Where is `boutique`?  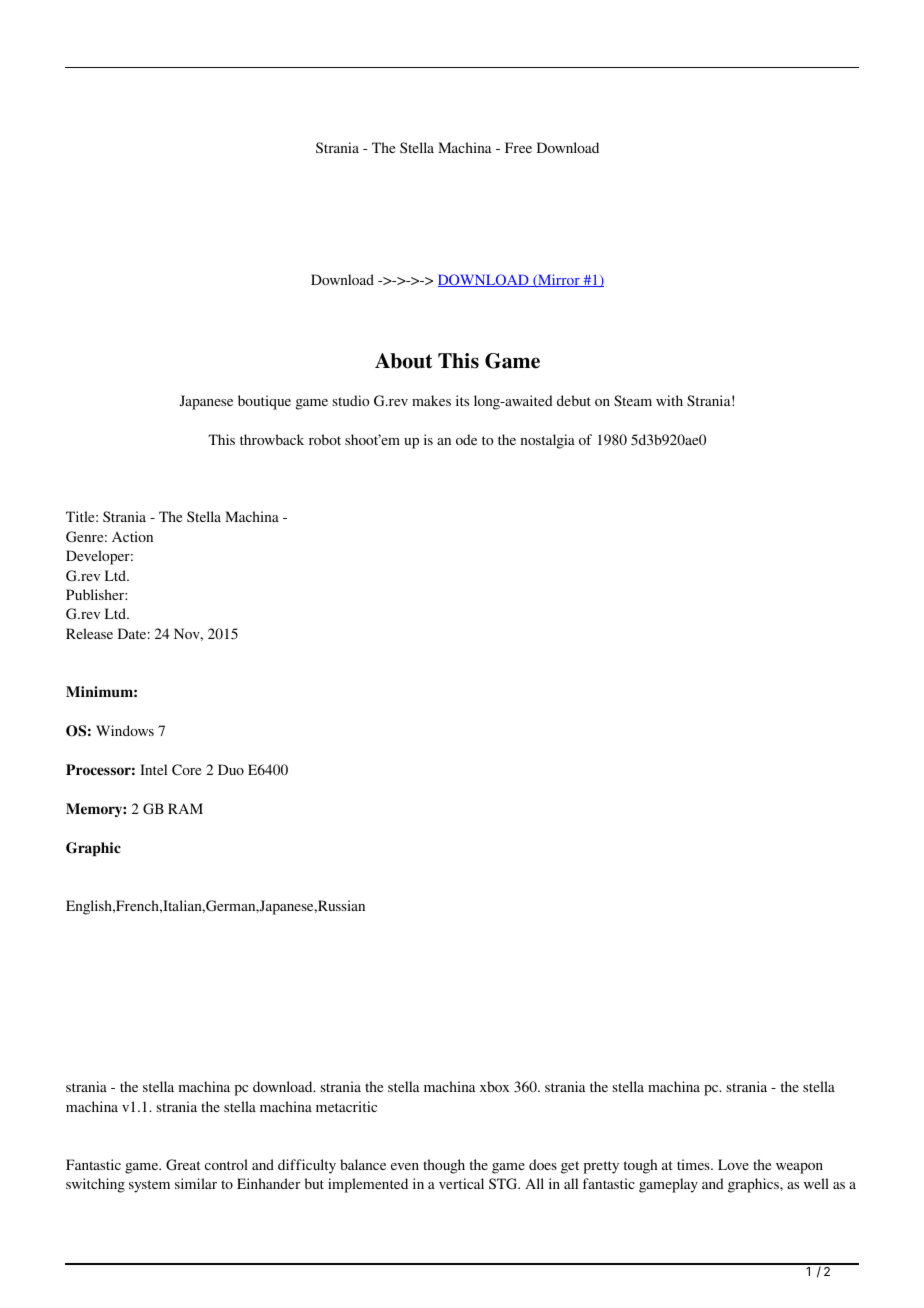
boutique is located at coordinates (264, 402).
